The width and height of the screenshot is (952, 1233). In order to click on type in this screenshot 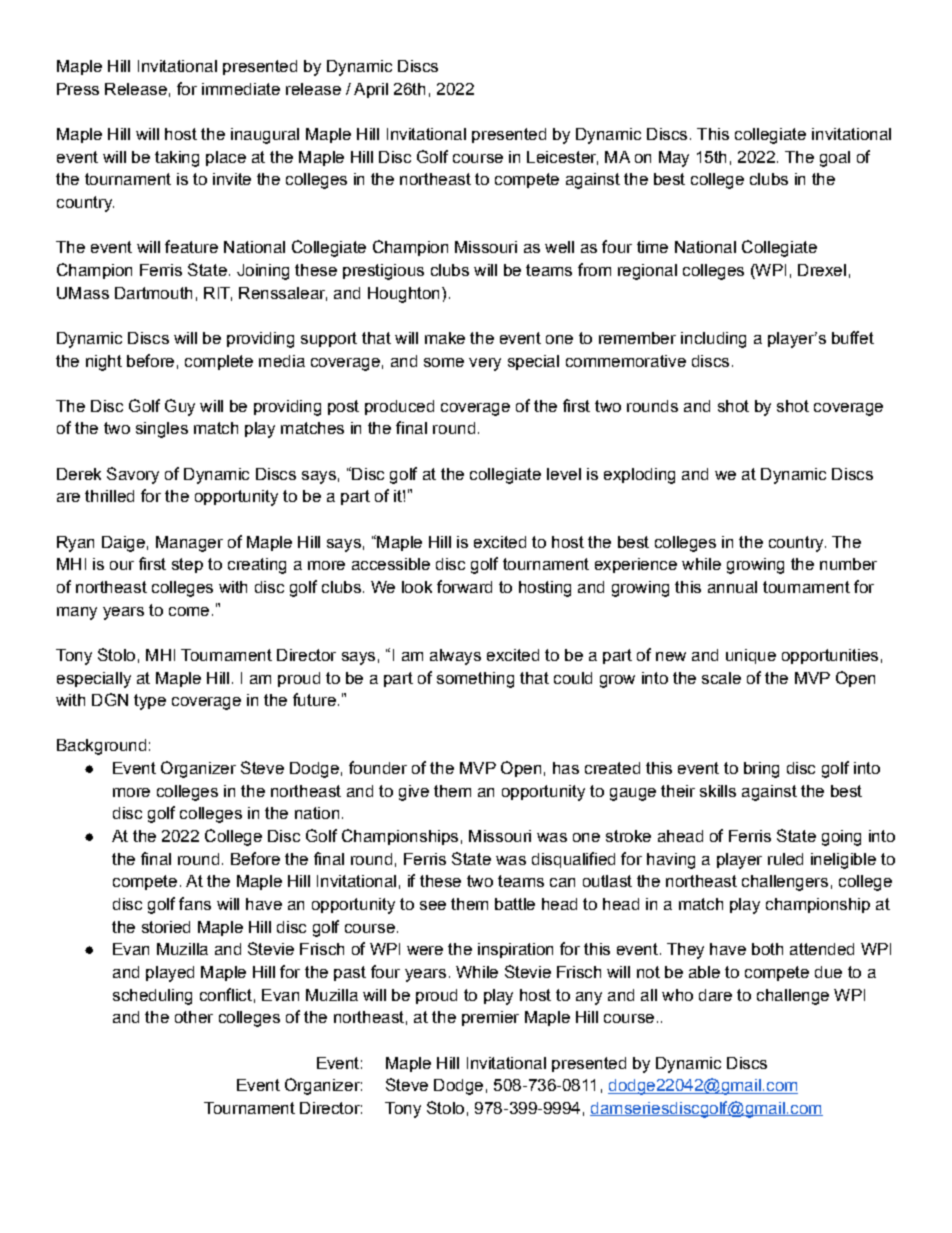, I will do `click(150, 702)`.
